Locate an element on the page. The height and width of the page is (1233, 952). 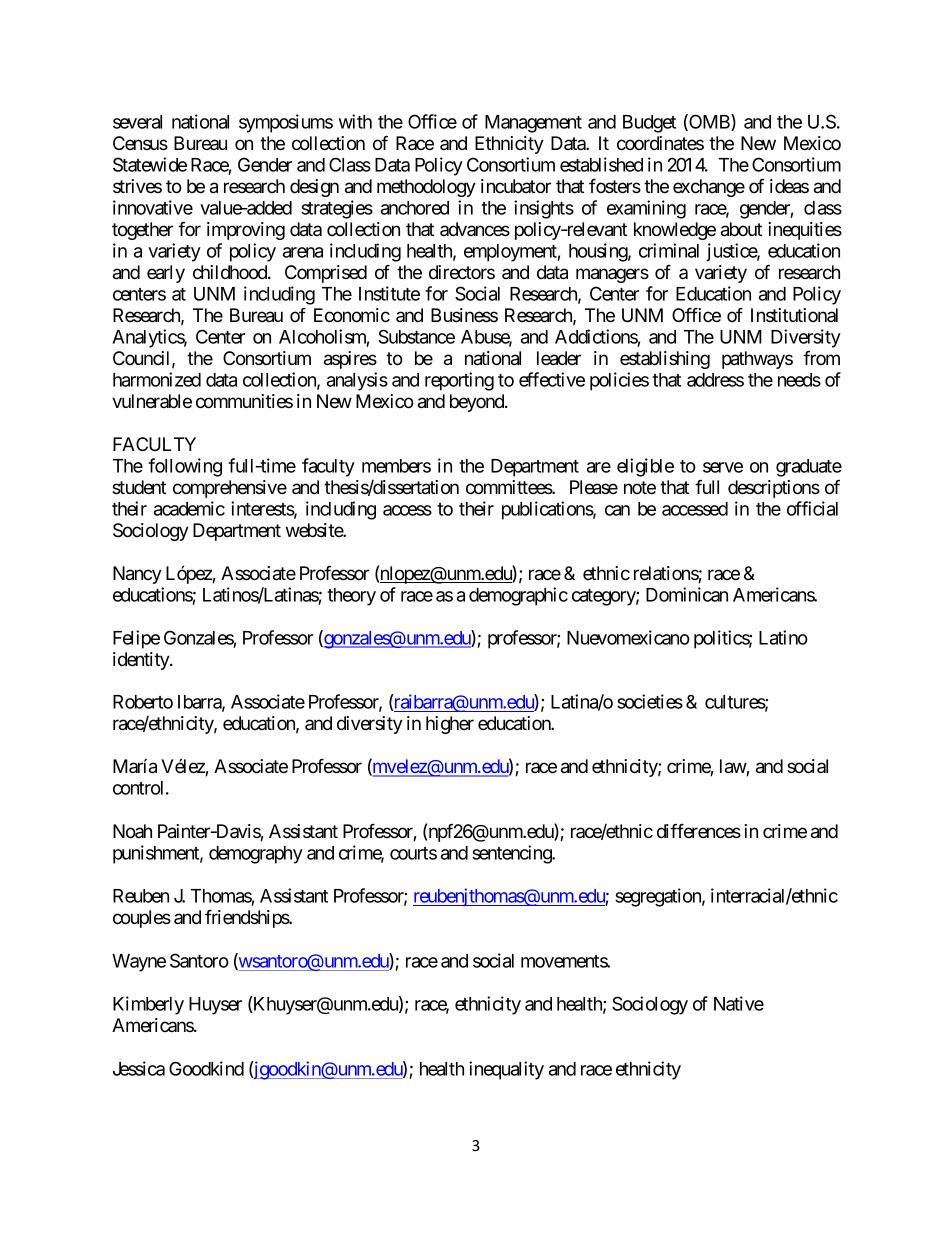
exchange is located at coordinates (709, 188).
